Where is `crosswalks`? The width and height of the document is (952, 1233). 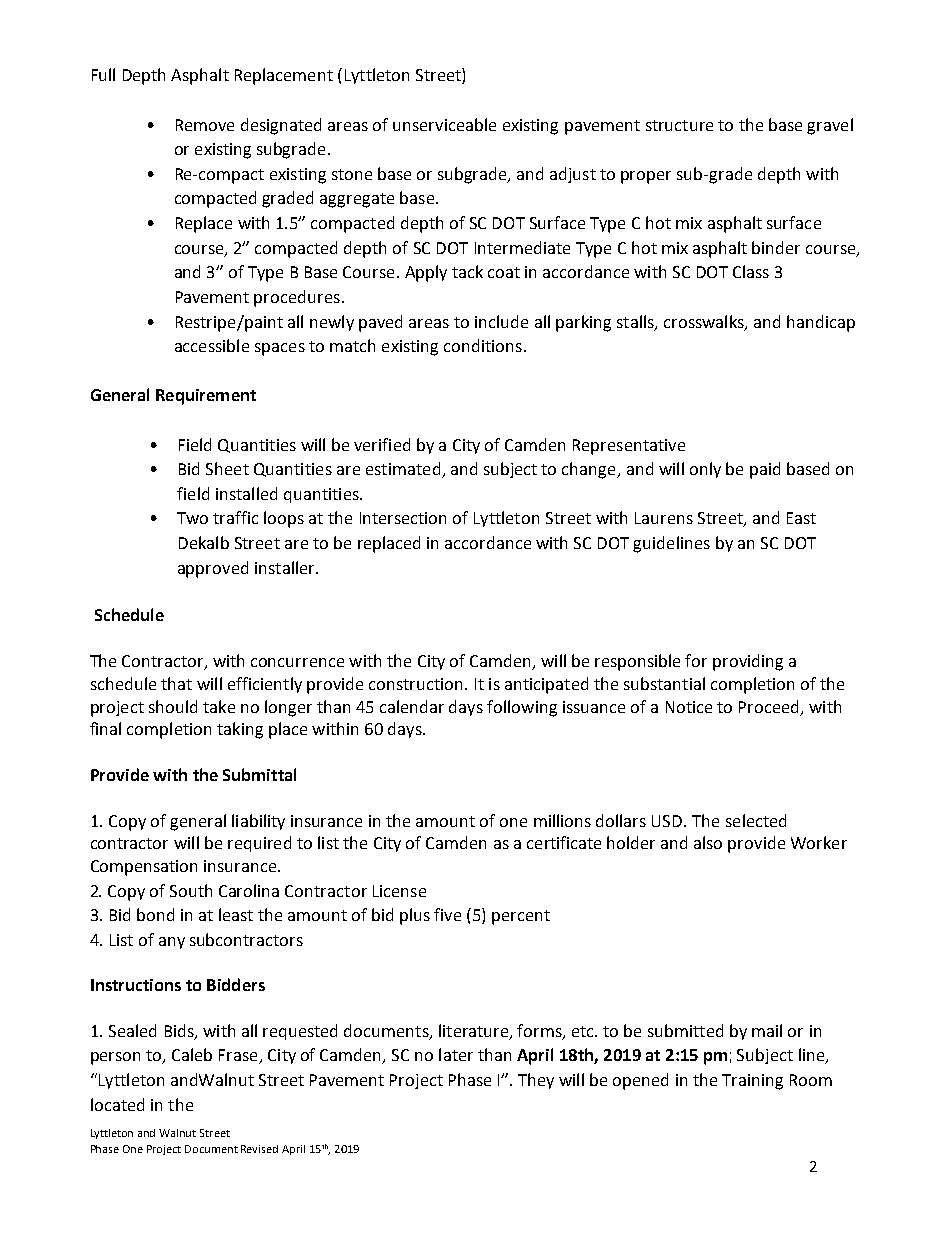
crosswalks is located at coordinates (705, 322).
